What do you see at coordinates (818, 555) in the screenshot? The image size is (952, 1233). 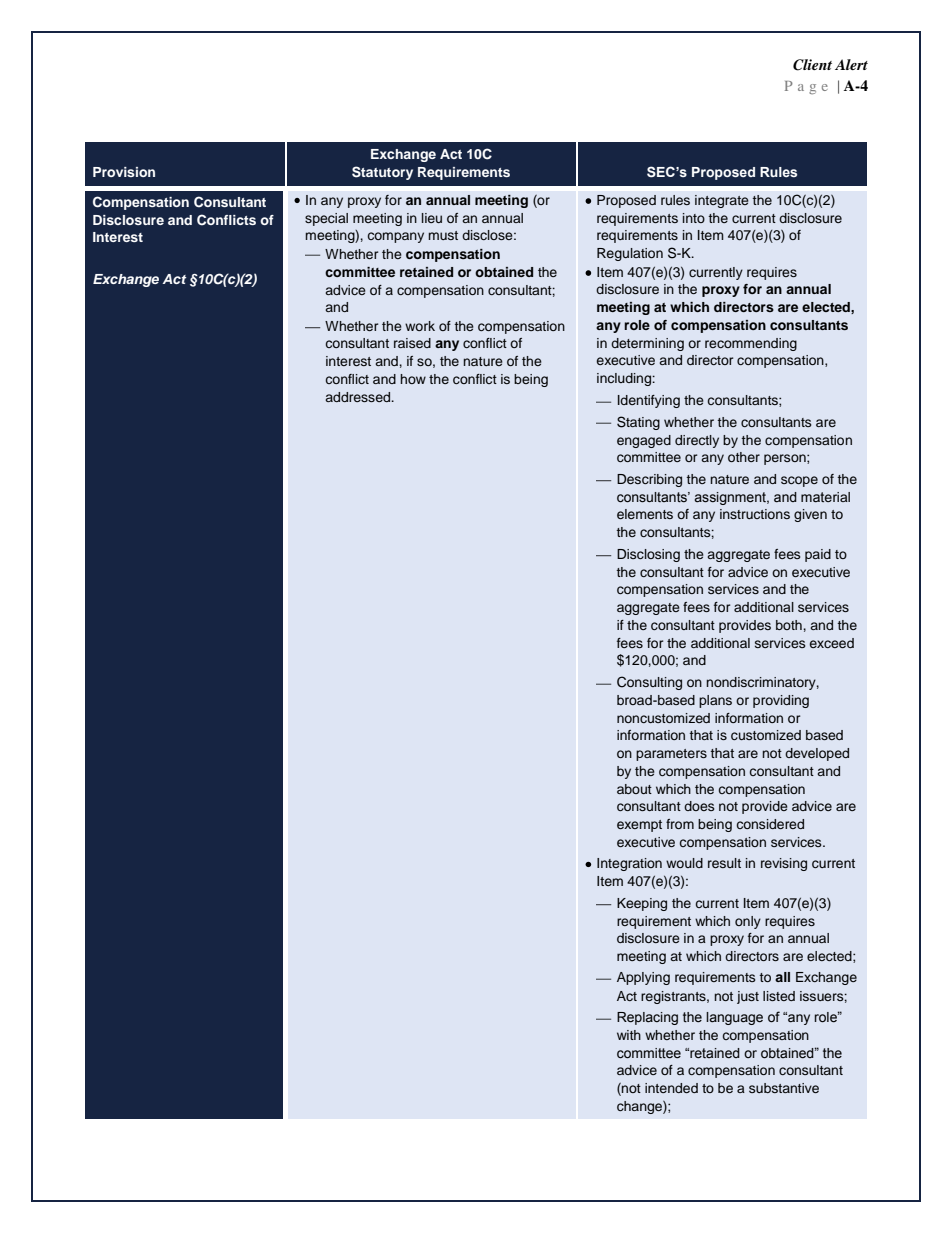 I see `paid` at bounding box center [818, 555].
